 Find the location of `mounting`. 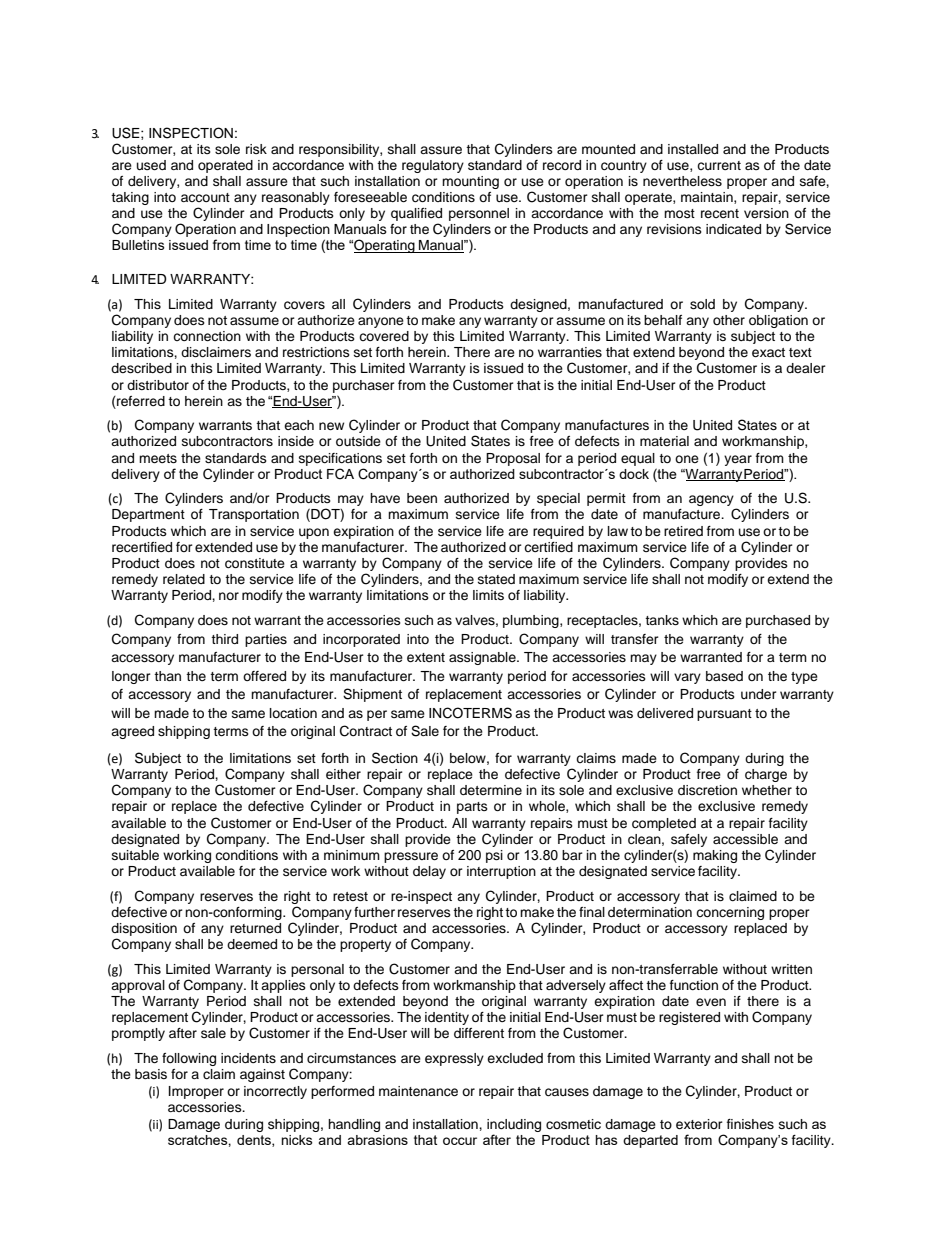

mounting is located at coordinates (470, 182).
